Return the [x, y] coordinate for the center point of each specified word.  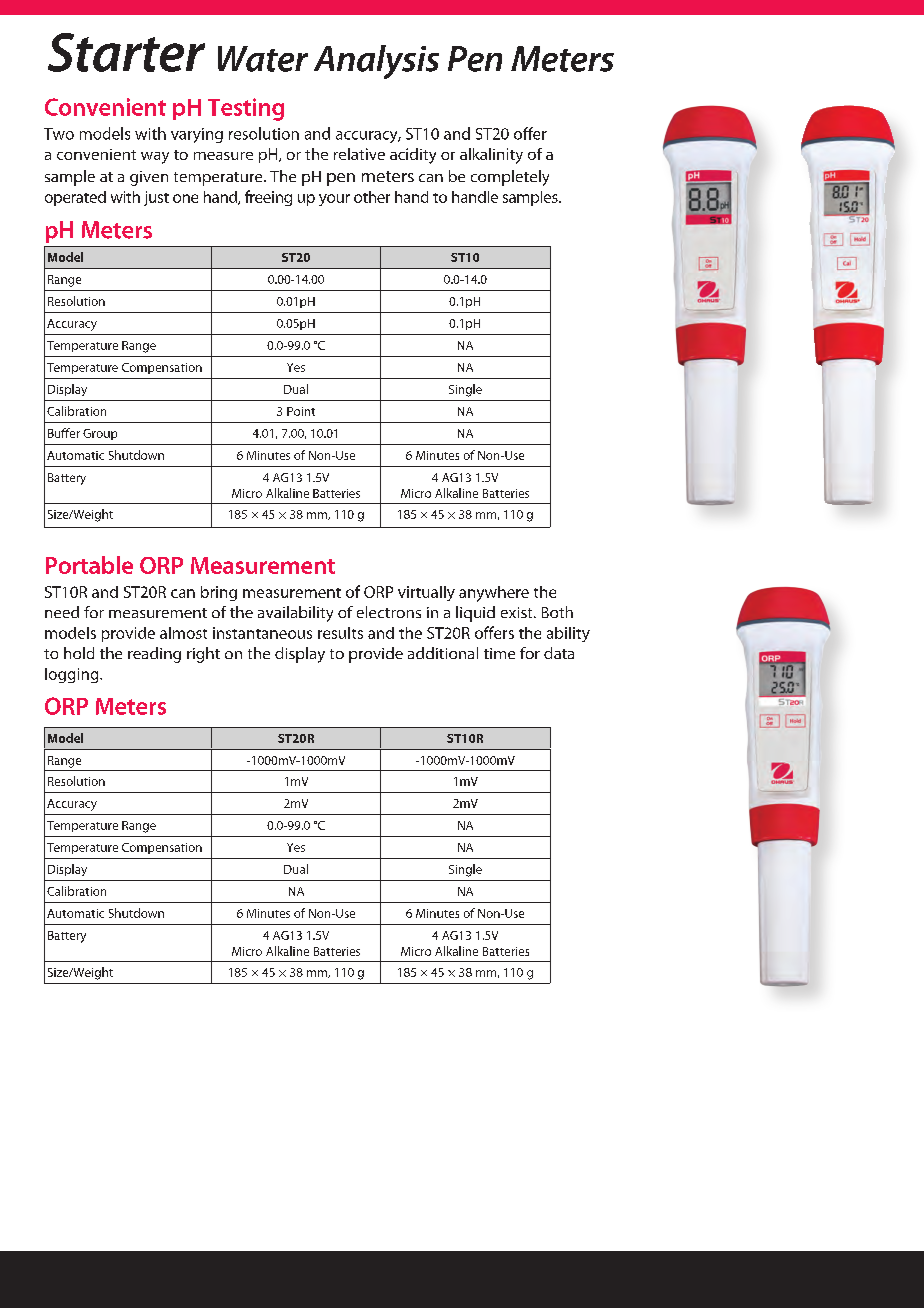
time [499, 653]
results [340, 633]
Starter [126, 52]
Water [263, 59]
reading [154, 655]
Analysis [376, 62]
